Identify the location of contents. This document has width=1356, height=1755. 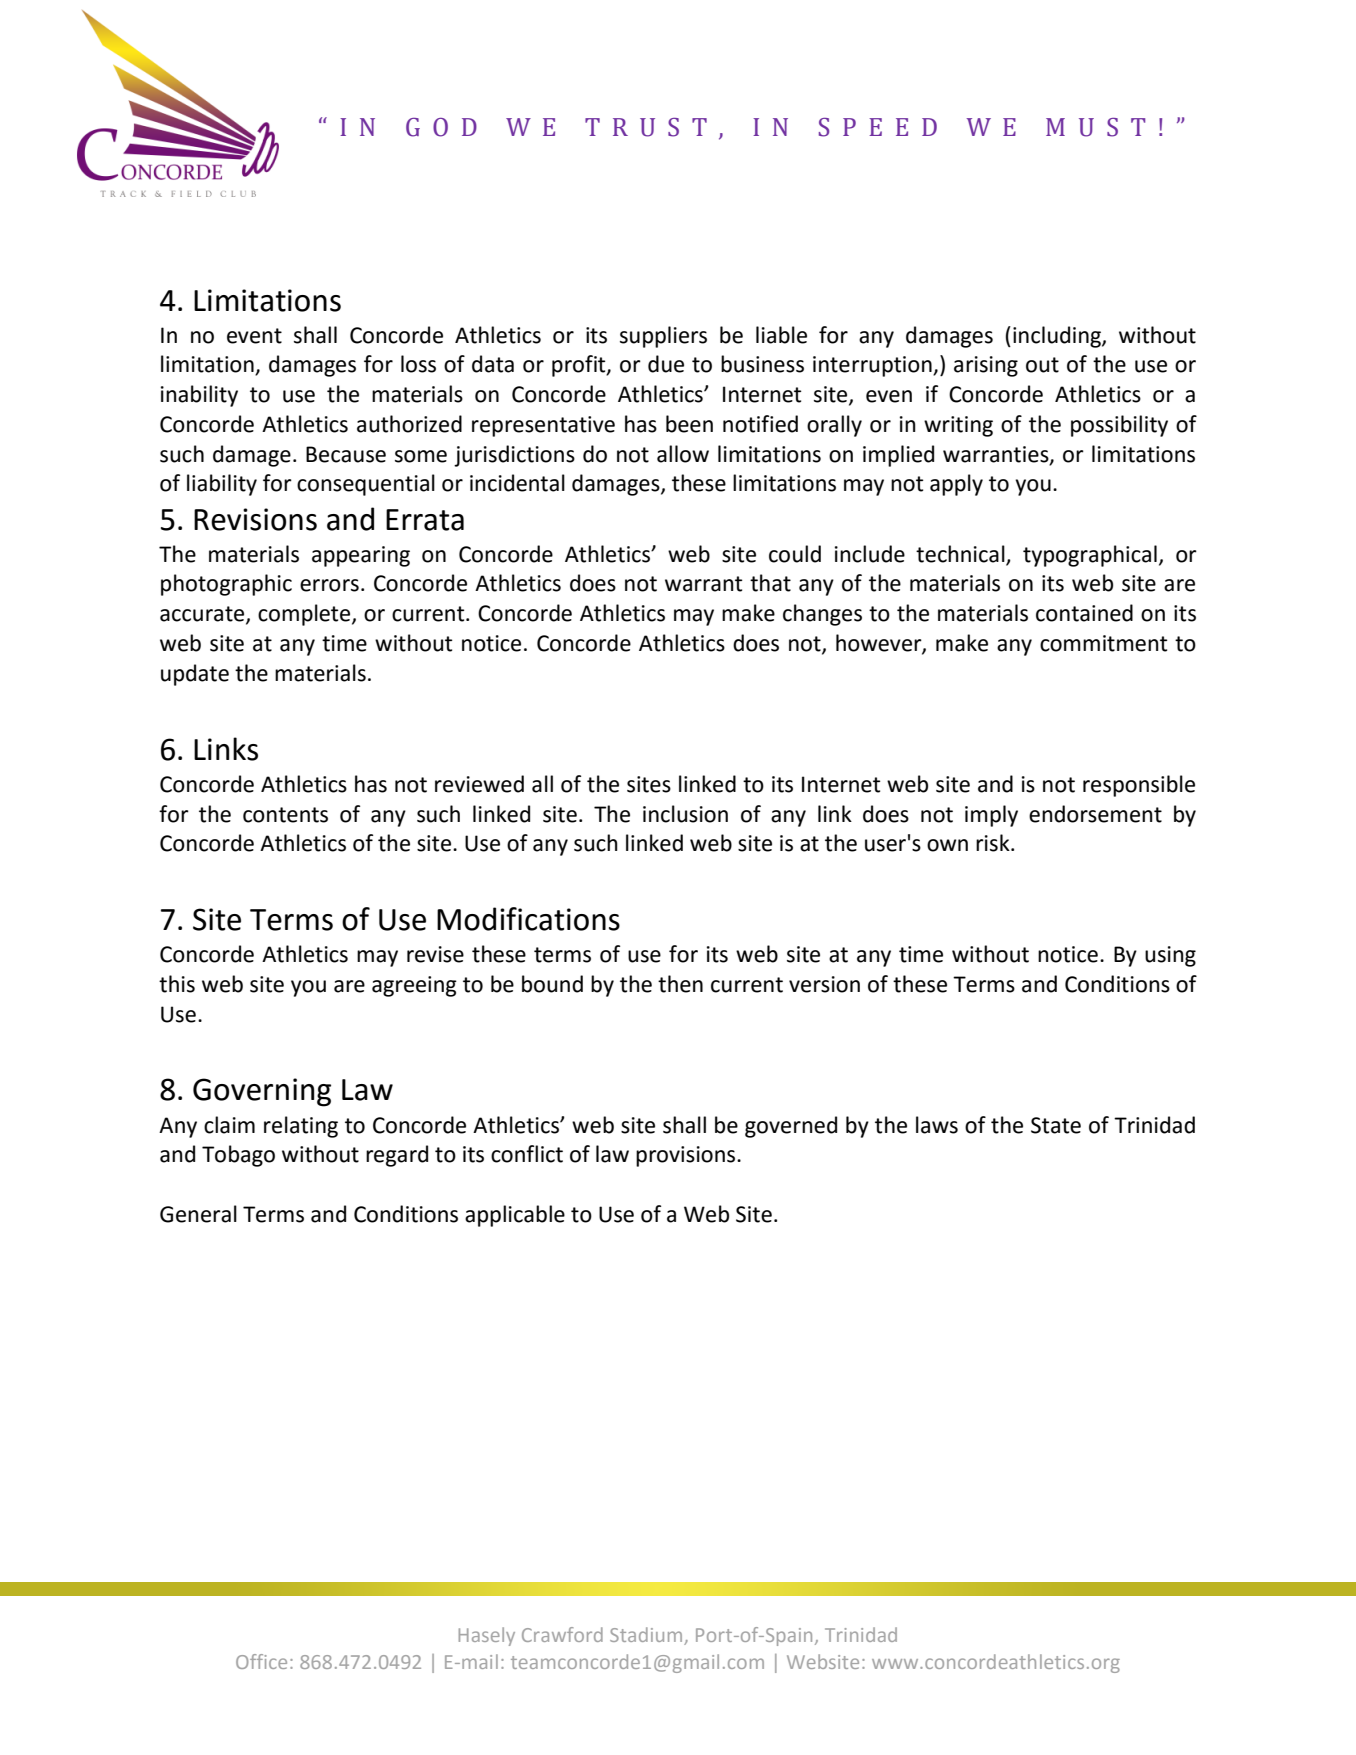
(285, 815).
